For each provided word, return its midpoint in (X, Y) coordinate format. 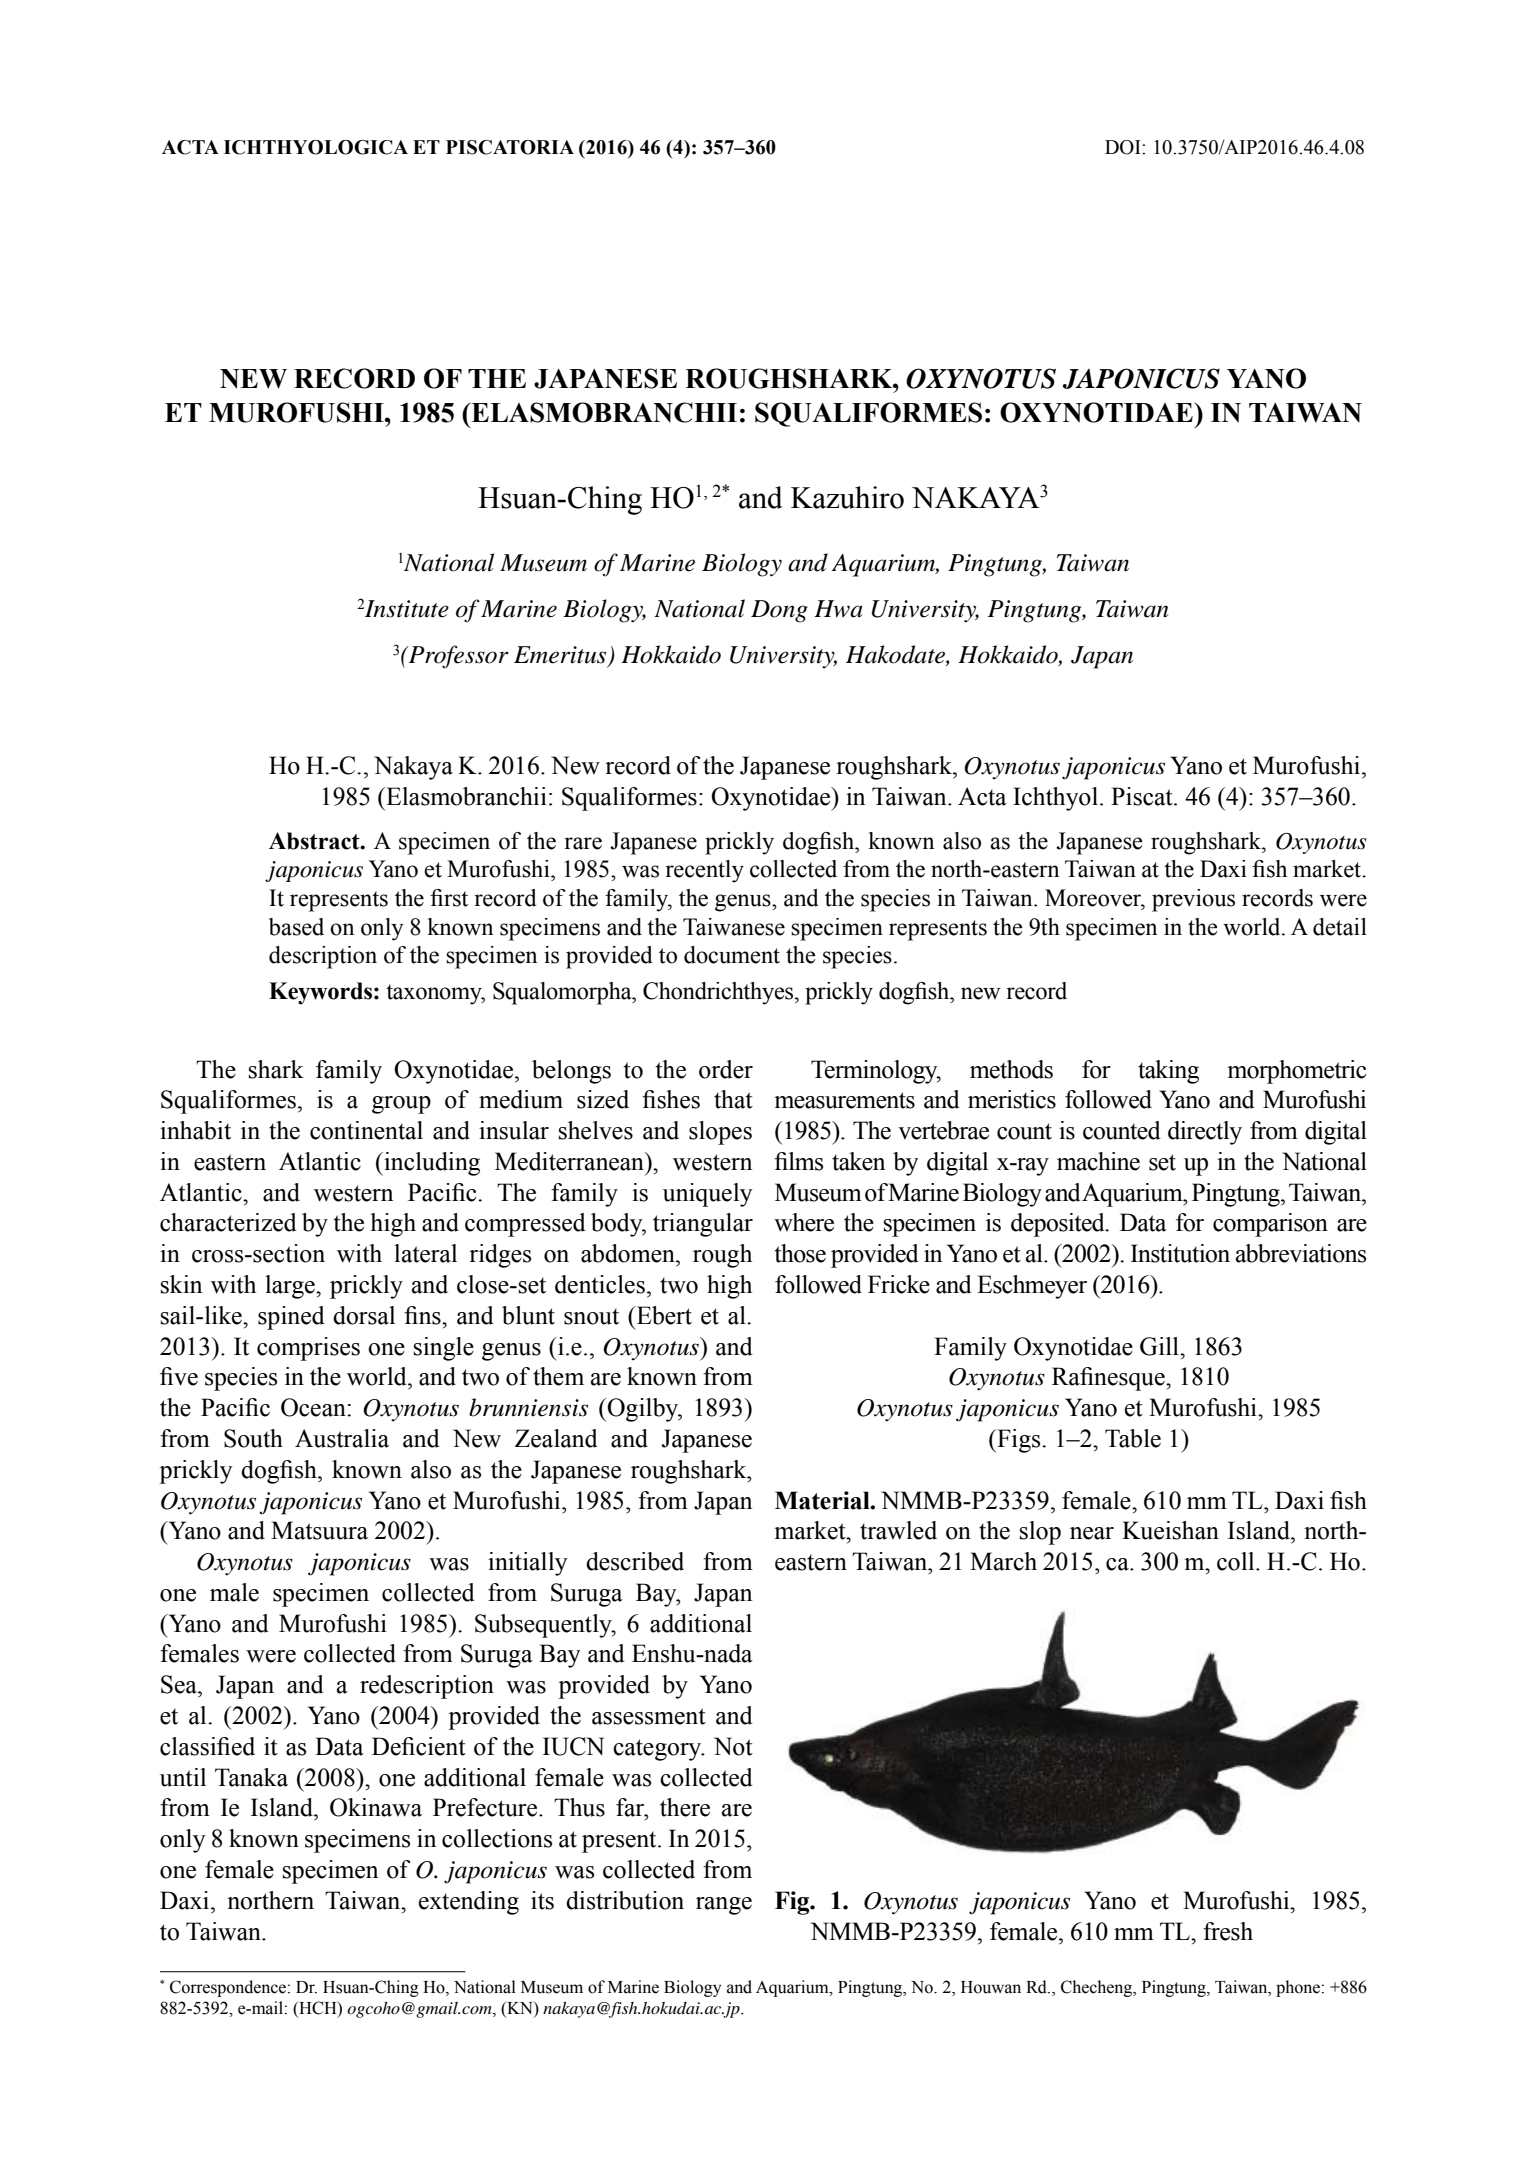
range (724, 1906)
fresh (1228, 1931)
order (726, 1069)
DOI (1124, 147)
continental (366, 1130)
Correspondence (228, 1988)
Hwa (838, 609)
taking (1168, 1072)
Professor (458, 657)
